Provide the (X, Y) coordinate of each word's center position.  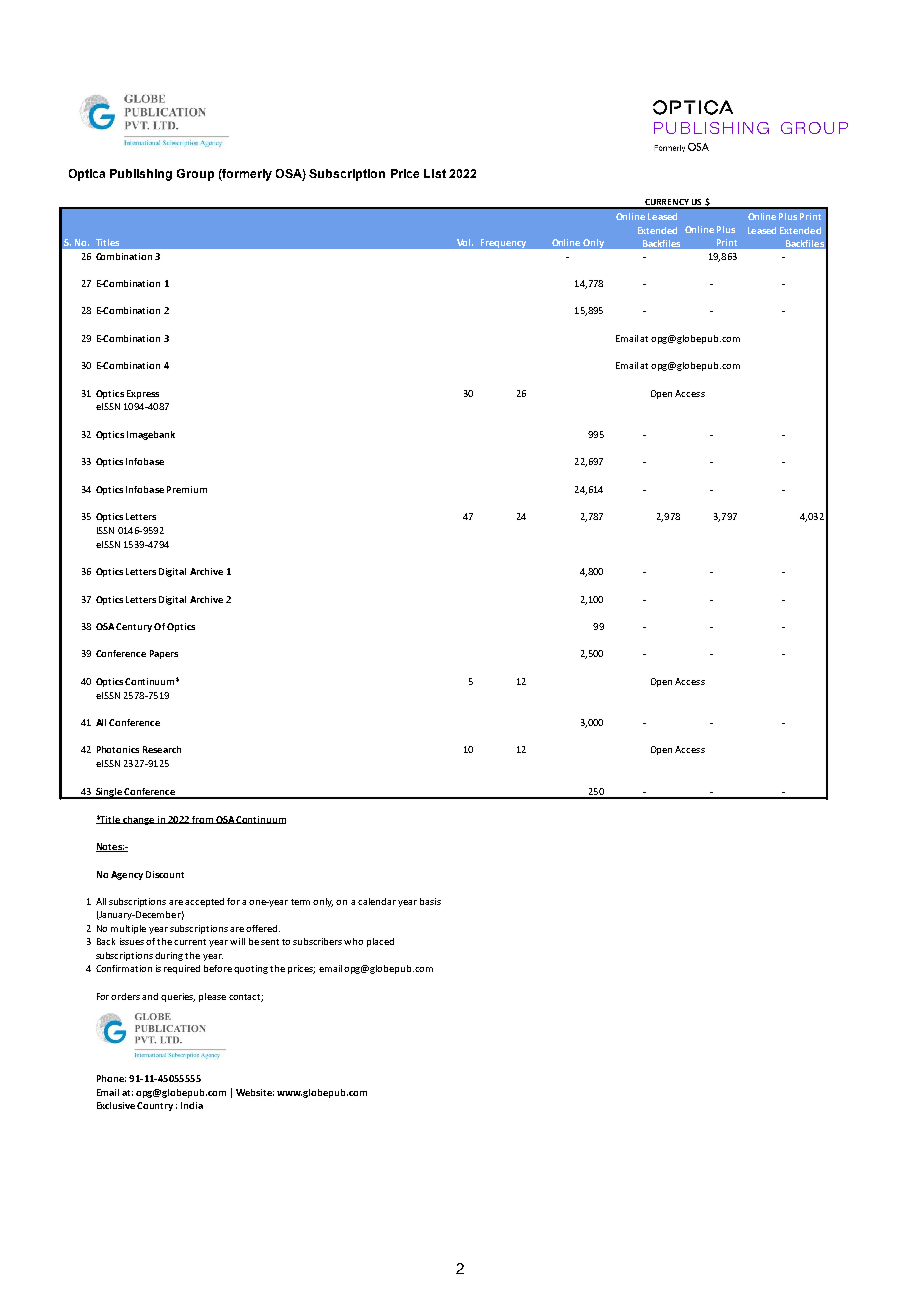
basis (430, 901)
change (139, 820)
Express (143, 394)
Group (195, 175)
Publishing (141, 175)
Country (155, 1106)
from (202, 820)
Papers (164, 654)
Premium (187, 489)
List (435, 173)
